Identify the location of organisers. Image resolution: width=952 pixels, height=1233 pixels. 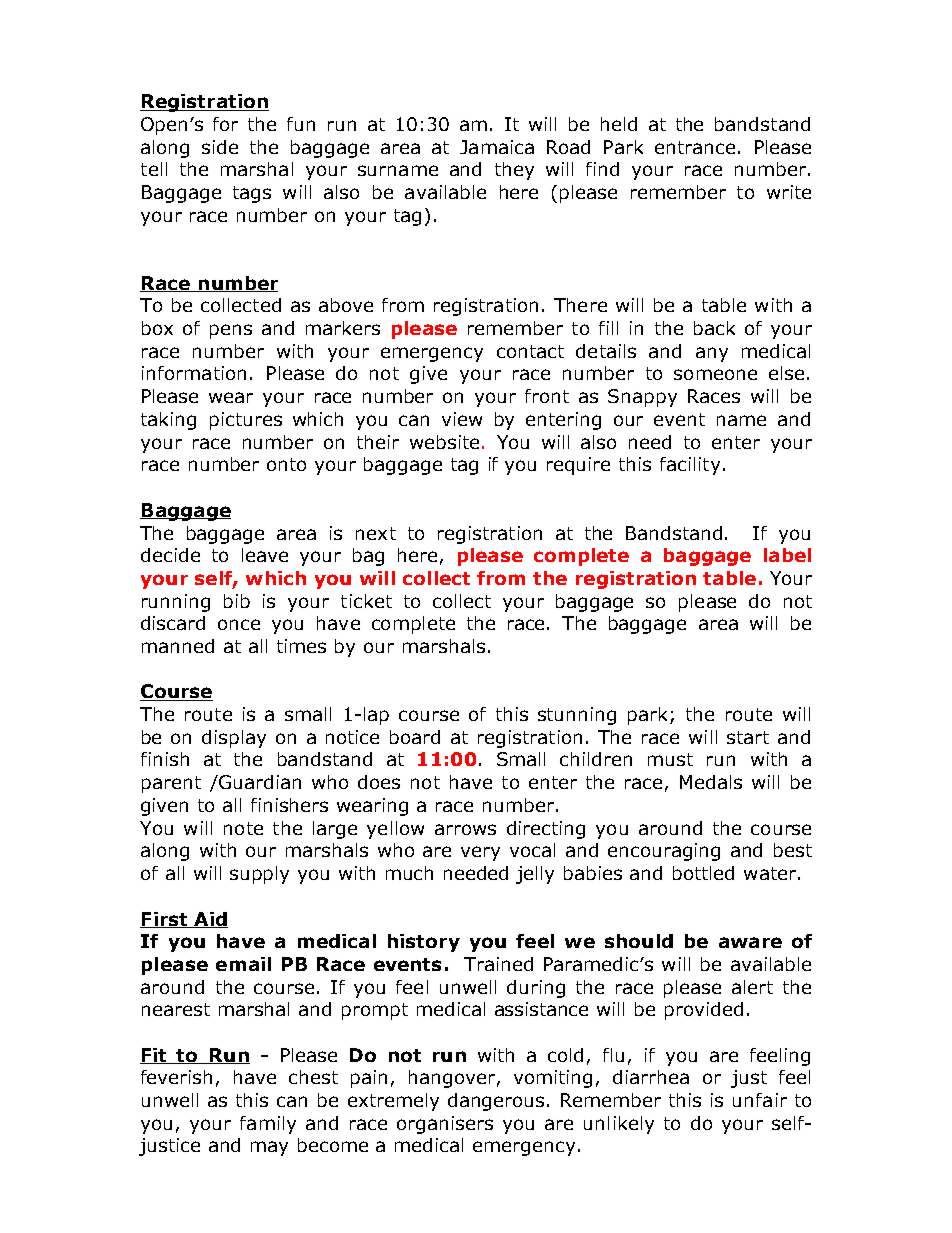
(445, 1125).
